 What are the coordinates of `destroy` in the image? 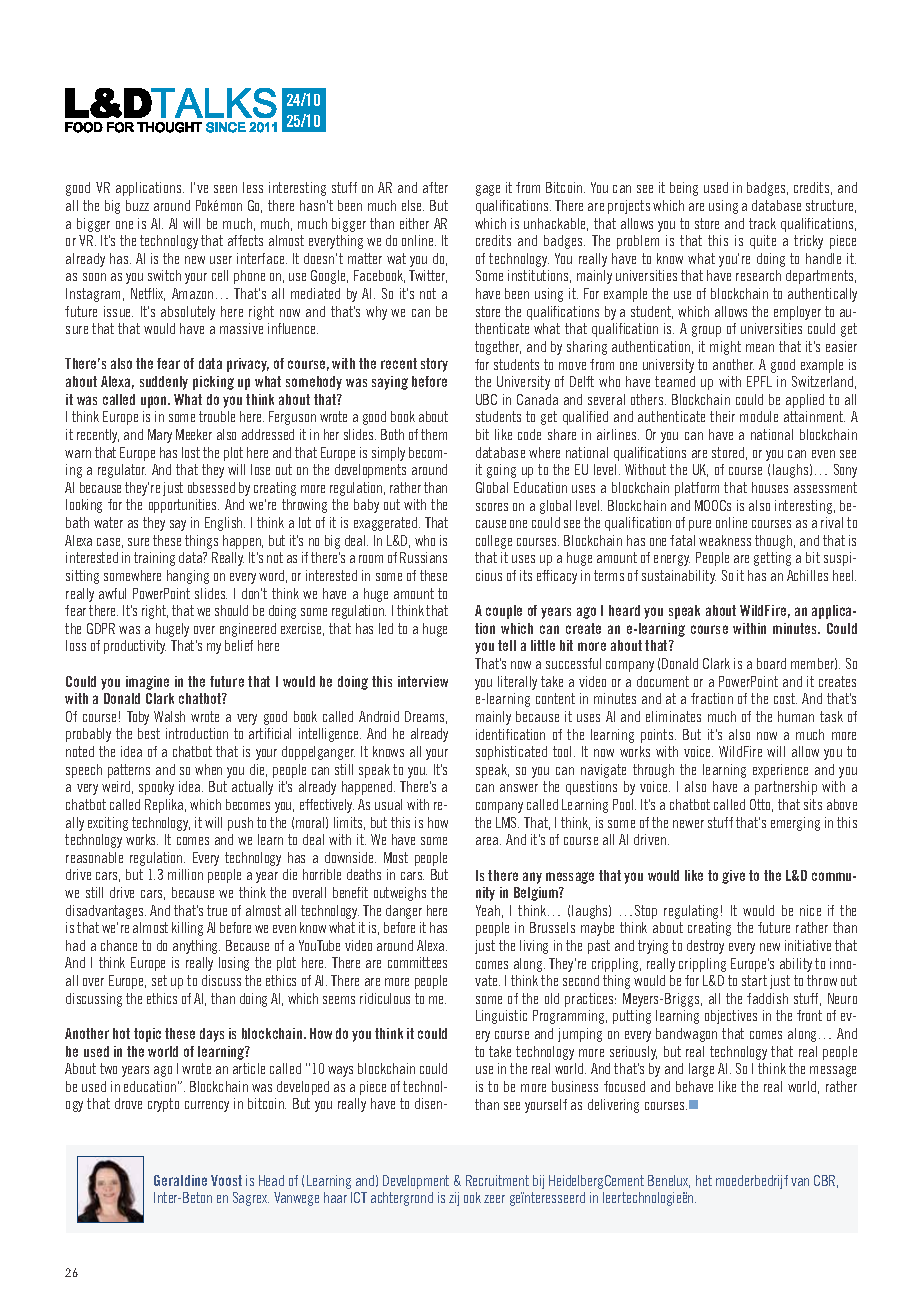 It's located at (705, 947).
